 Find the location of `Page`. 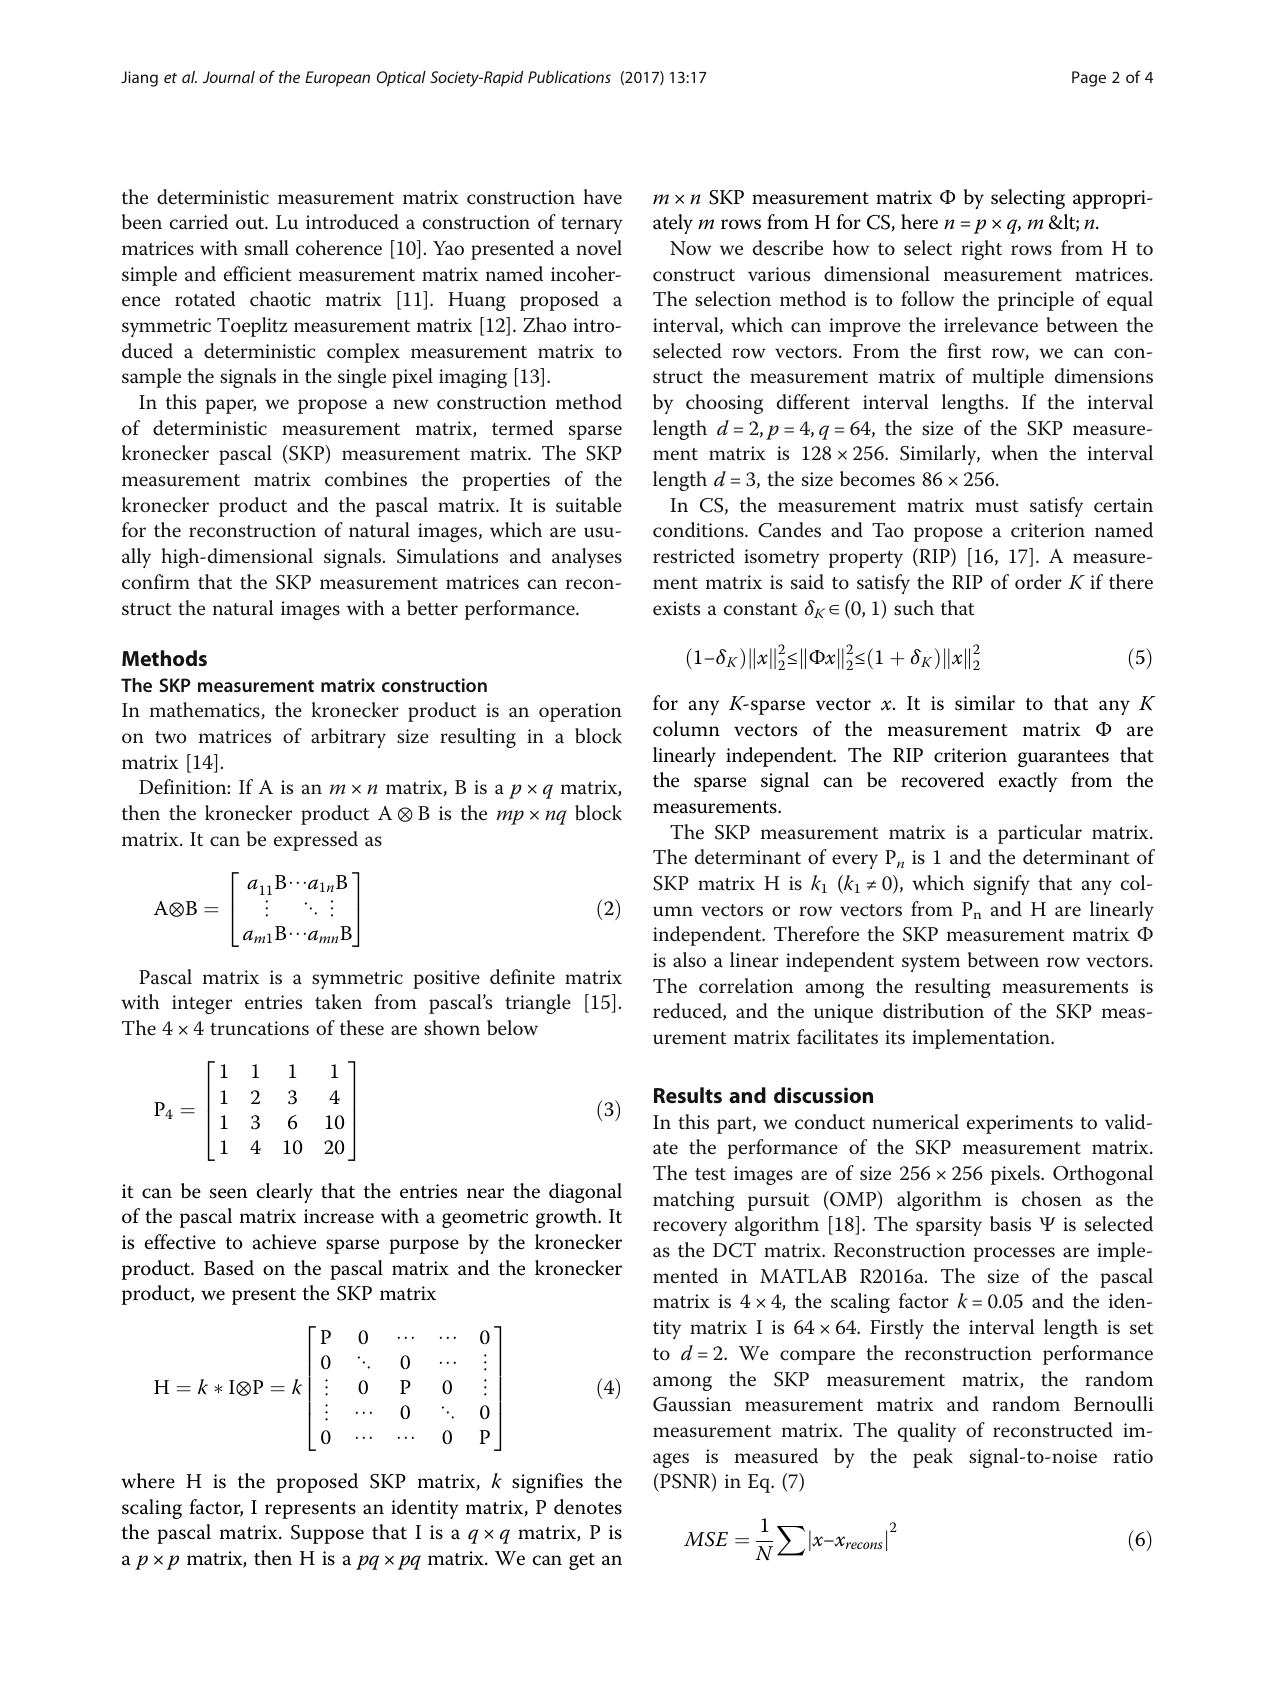

Page is located at coordinates (1089, 79).
